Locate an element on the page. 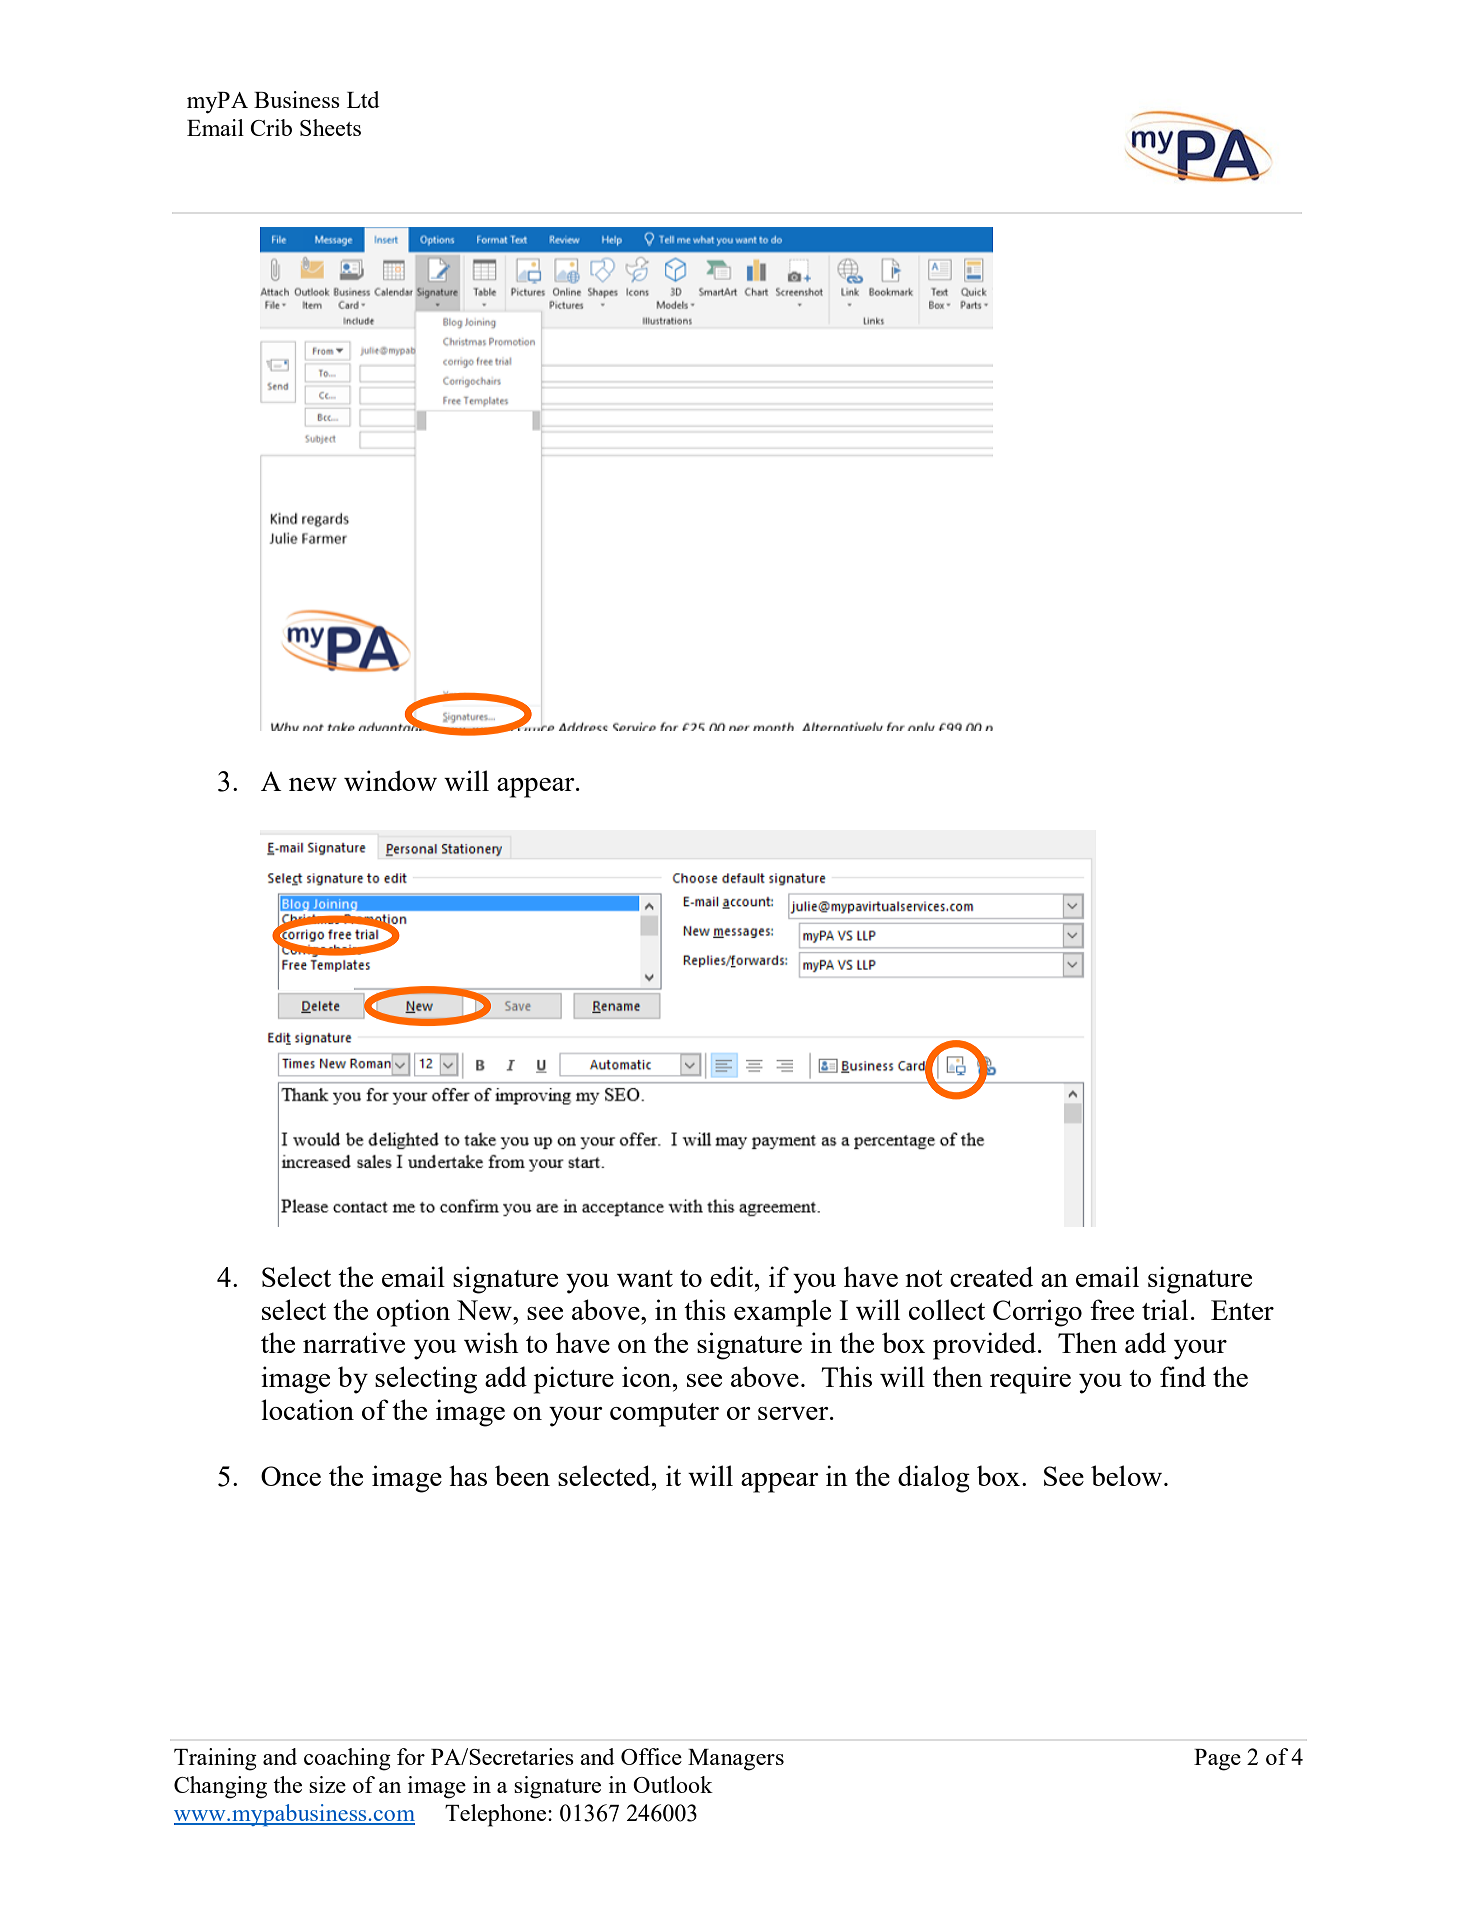 This image has width=1477, height=1911. coaching is located at coordinates (347, 1759).
